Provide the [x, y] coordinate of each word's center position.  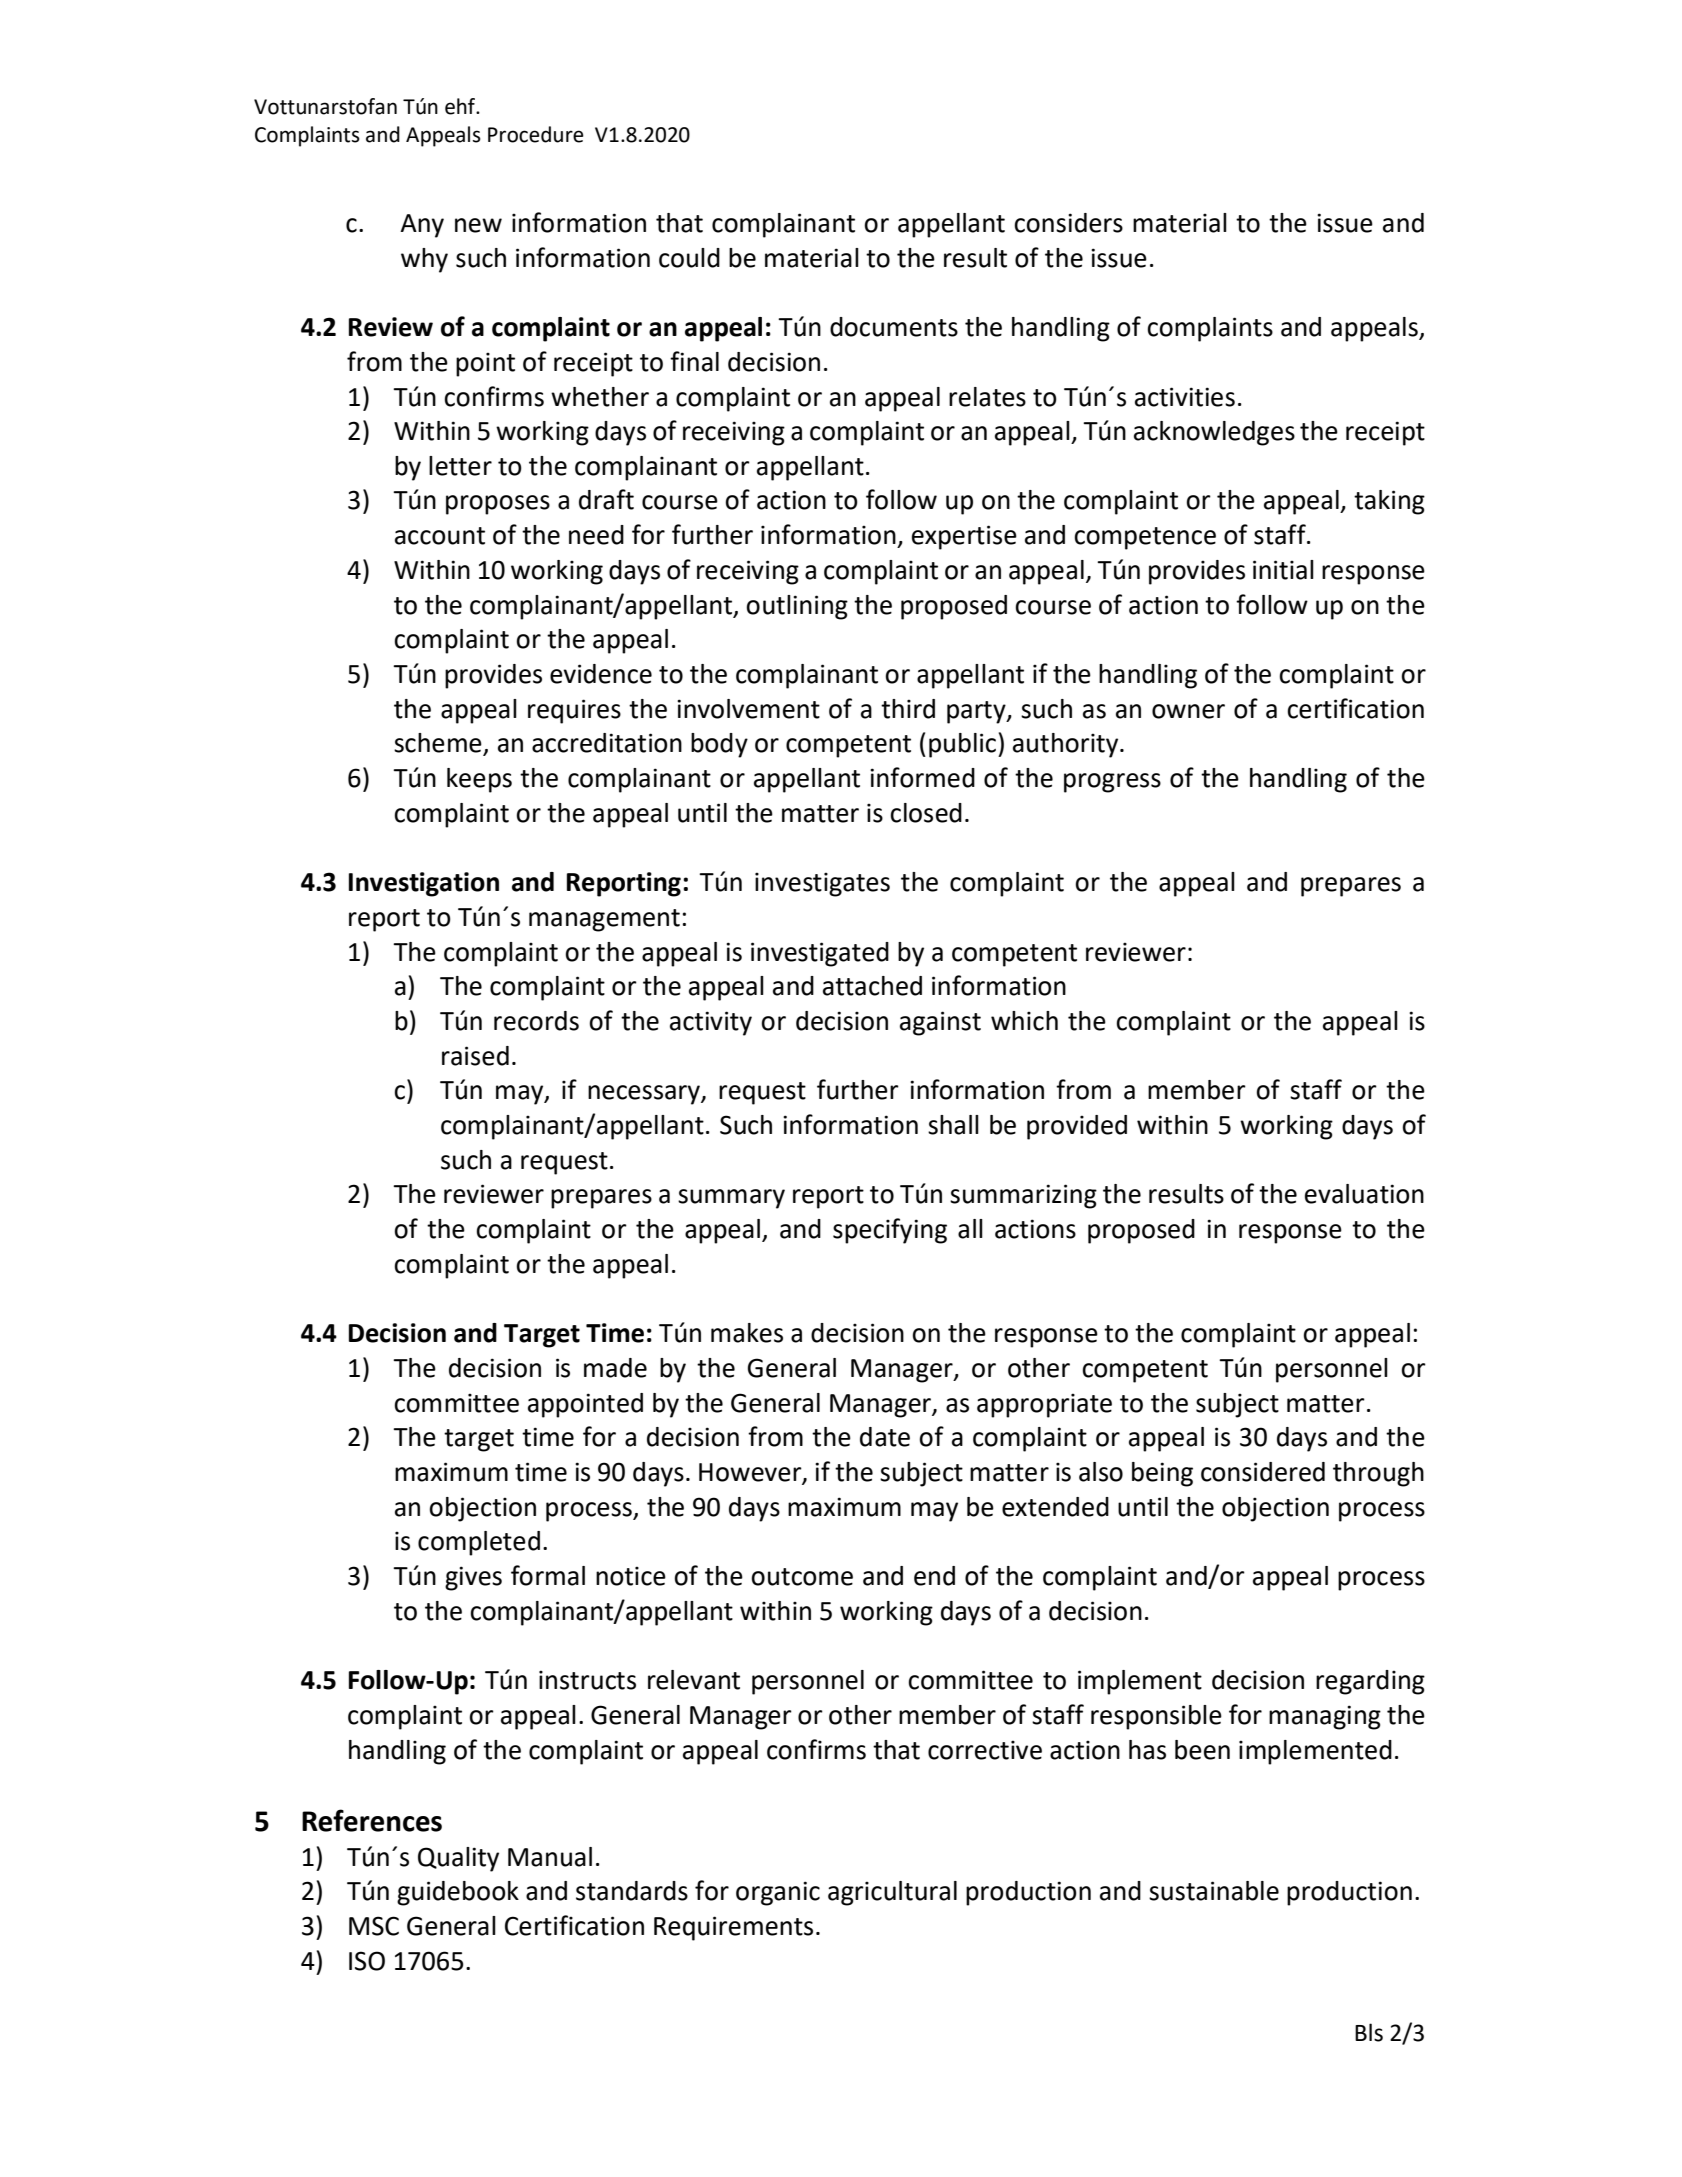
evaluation [1364, 1194]
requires [574, 711]
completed [479, 1543]
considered [1263, 1472]
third [908, 709]
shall [953, 1125]
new [478, 225]
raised [475, 1056]
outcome [802, 1577]
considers [1068, 223]
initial [1283, 570]
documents [894, 327]
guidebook [458, 1893]
